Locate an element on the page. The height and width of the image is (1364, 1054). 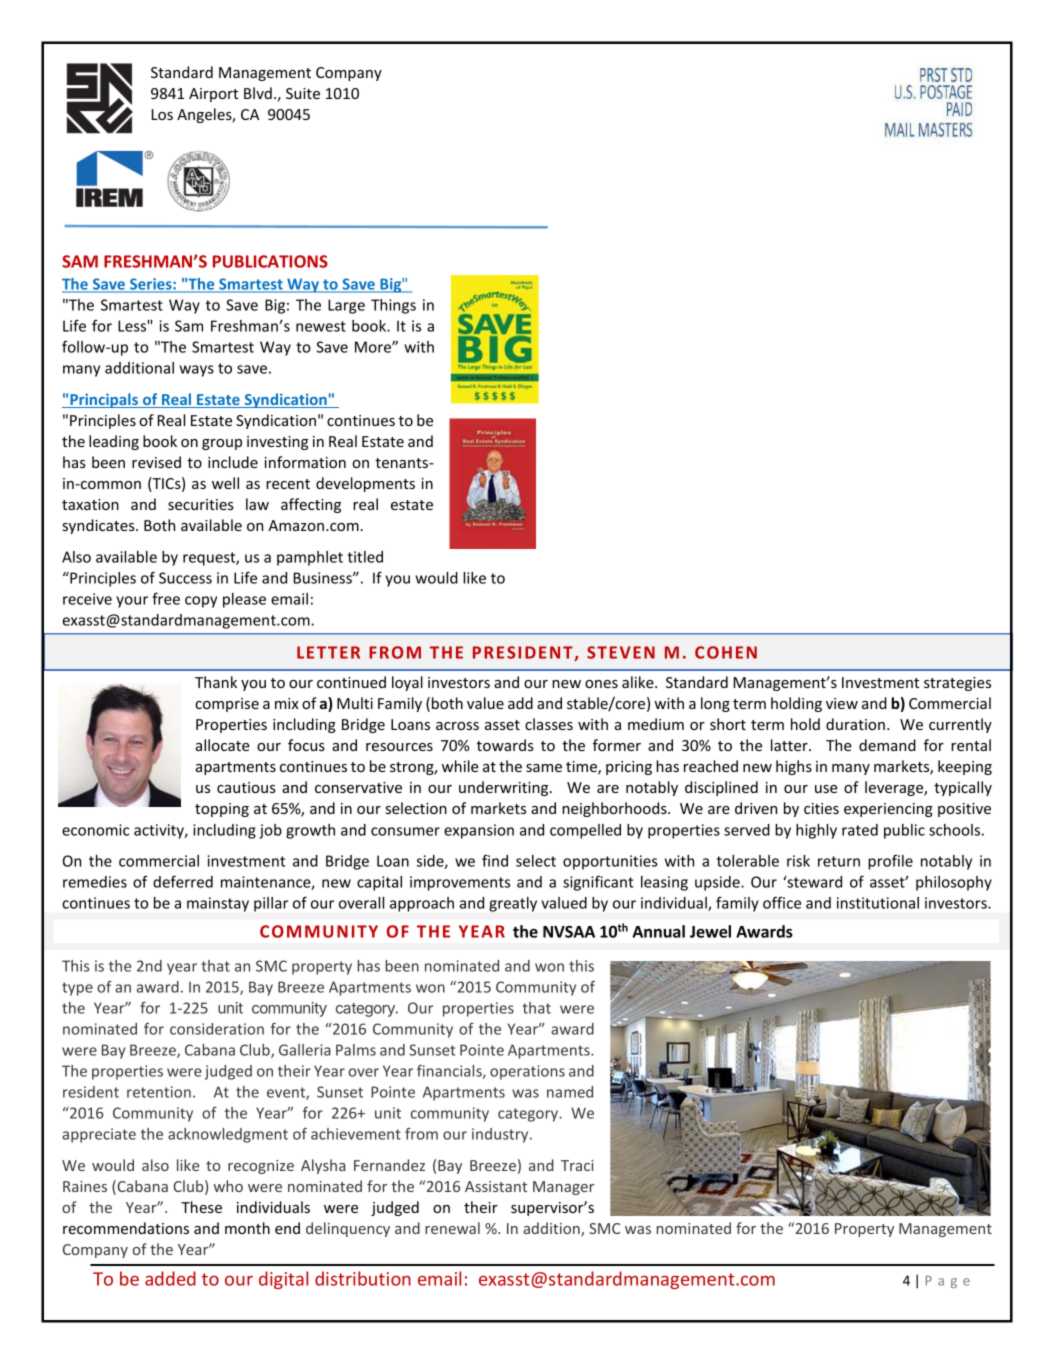
Thank is located at coordinates (216, 682).
